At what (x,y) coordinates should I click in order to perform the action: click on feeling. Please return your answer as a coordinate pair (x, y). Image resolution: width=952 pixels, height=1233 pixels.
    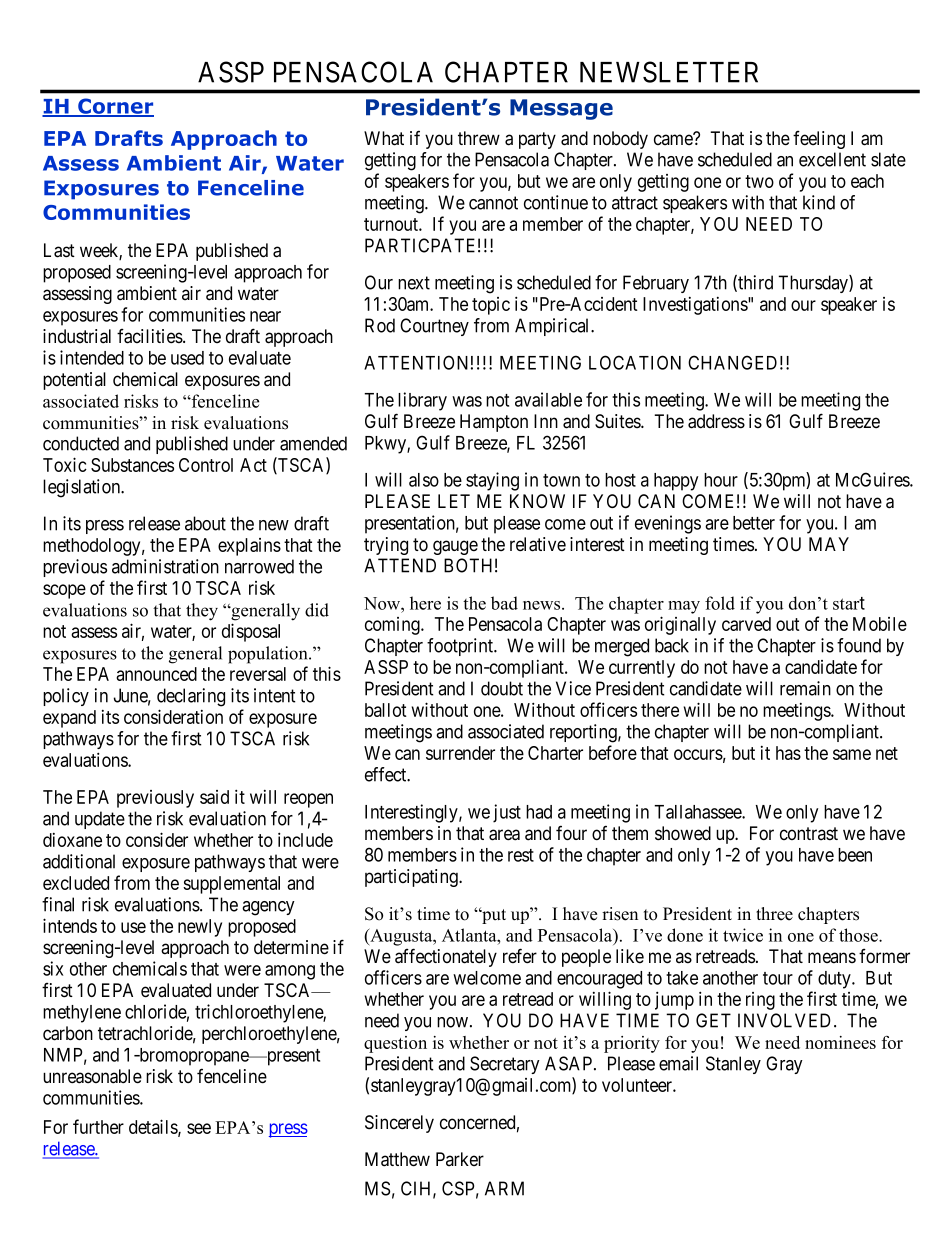
    Looking at the image, I should click on (819, 140).
